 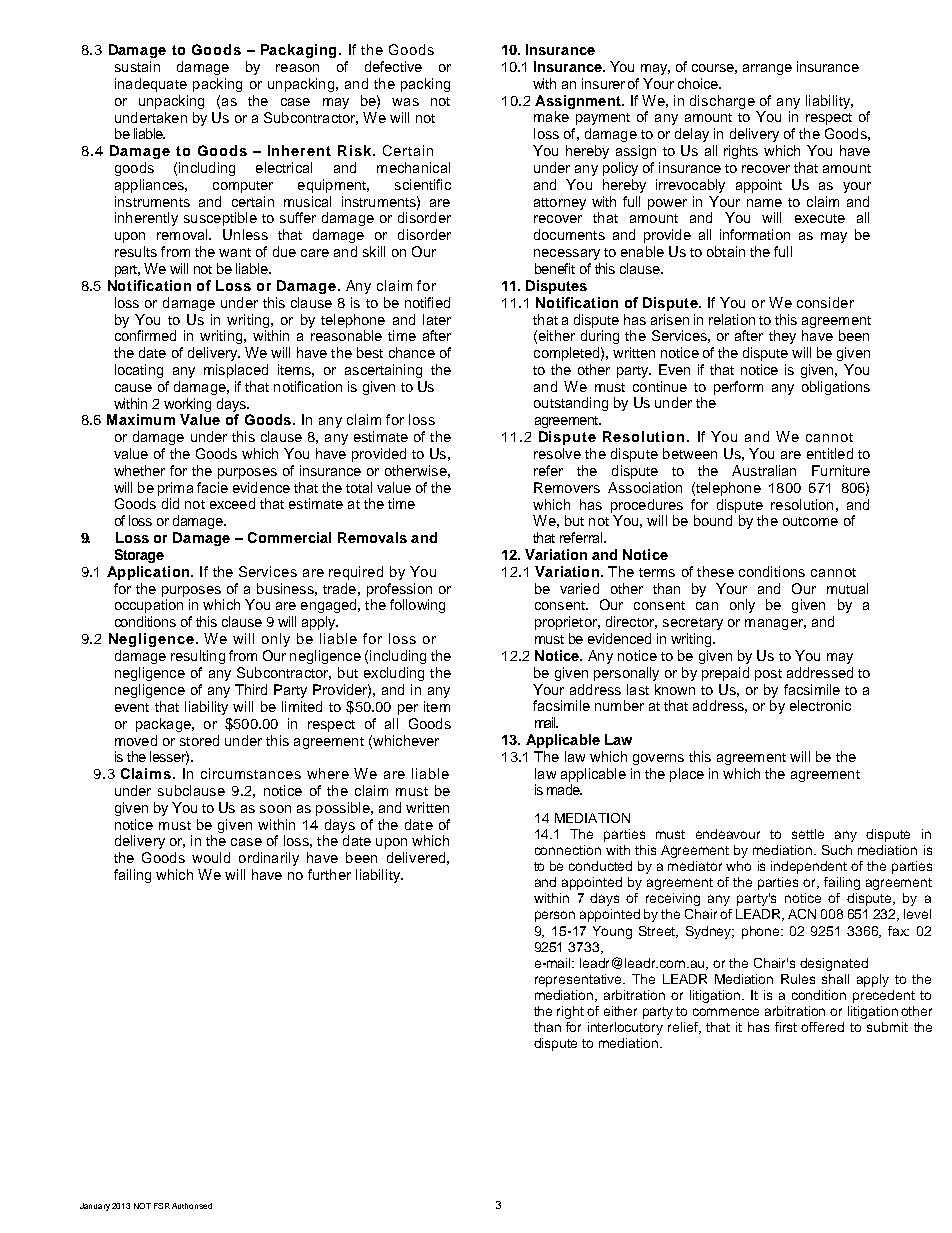 I want to click on inadequate, so click(x=151, y=85).
